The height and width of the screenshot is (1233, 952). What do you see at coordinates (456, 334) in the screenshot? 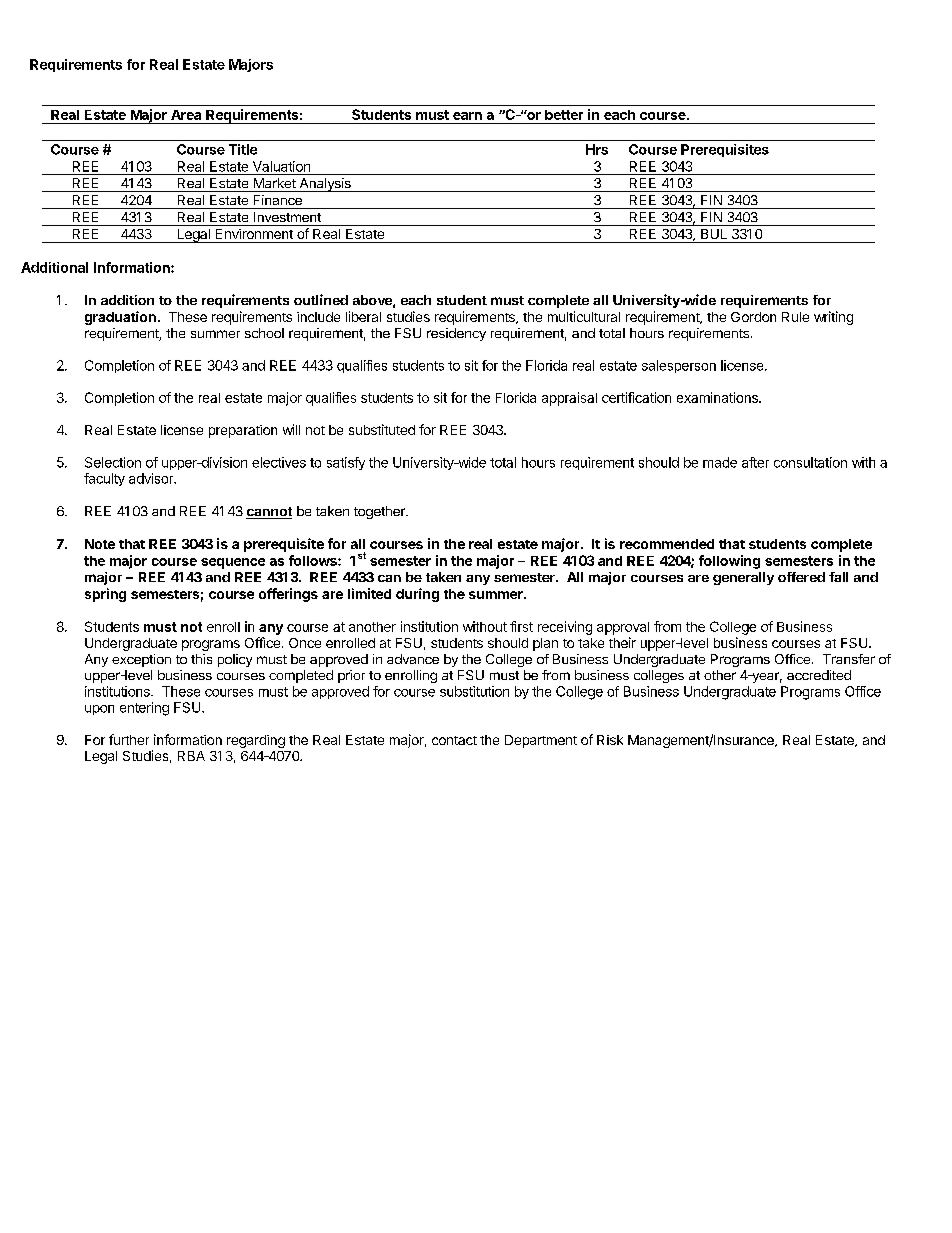
I see `residency` at bounding box center [456, 334].
